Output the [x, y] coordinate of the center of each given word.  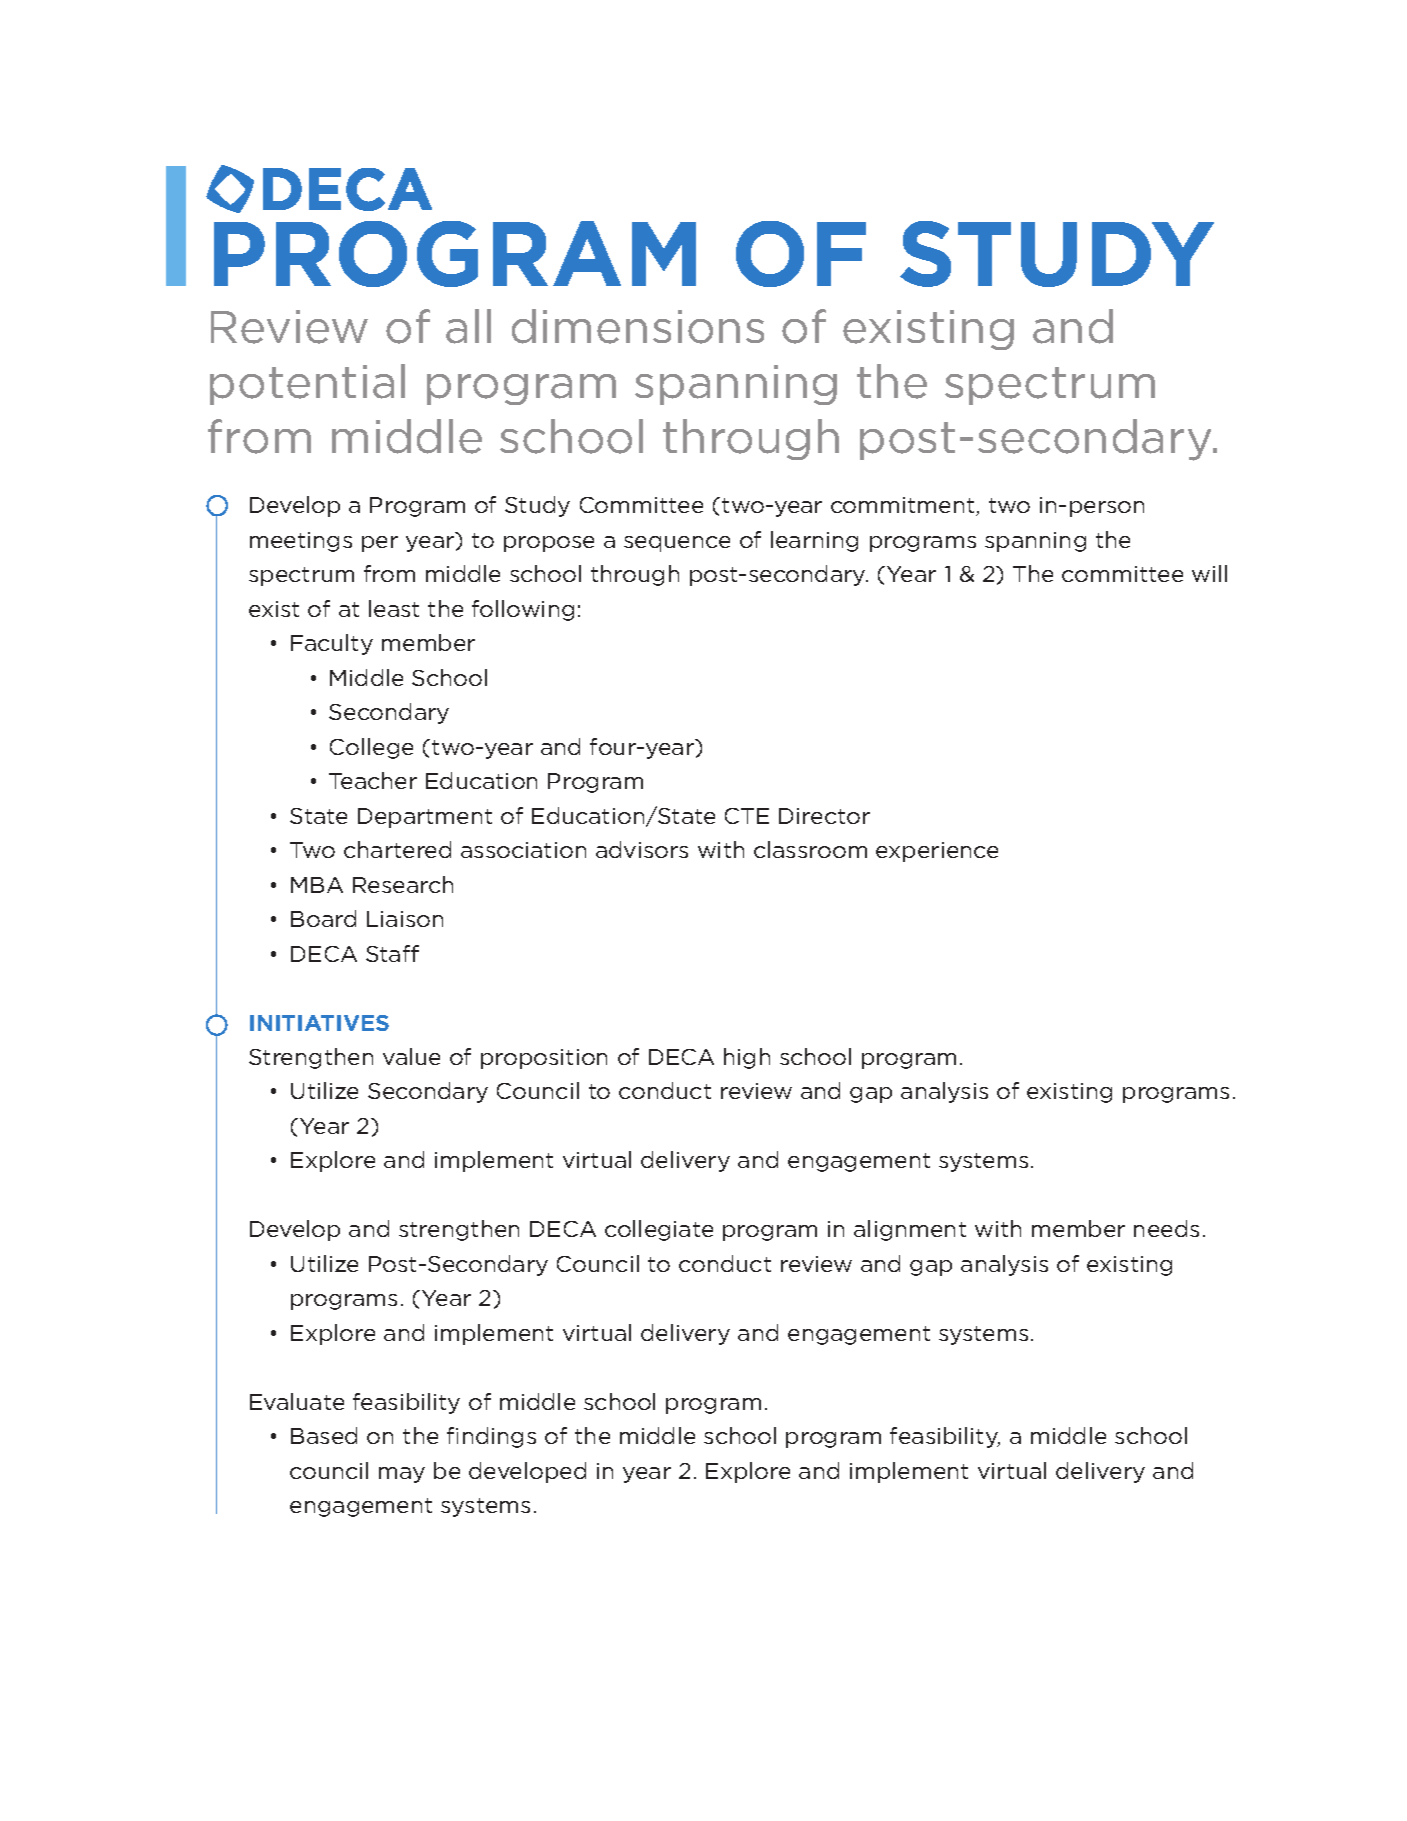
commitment [904, 506]
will [1209, 573]
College [371, 748]
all [468, 326]
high [747, 1058]
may [402, 1475]
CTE [747, 816]
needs [1166, 1228]
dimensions [638, 326]
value [411, 1056]
